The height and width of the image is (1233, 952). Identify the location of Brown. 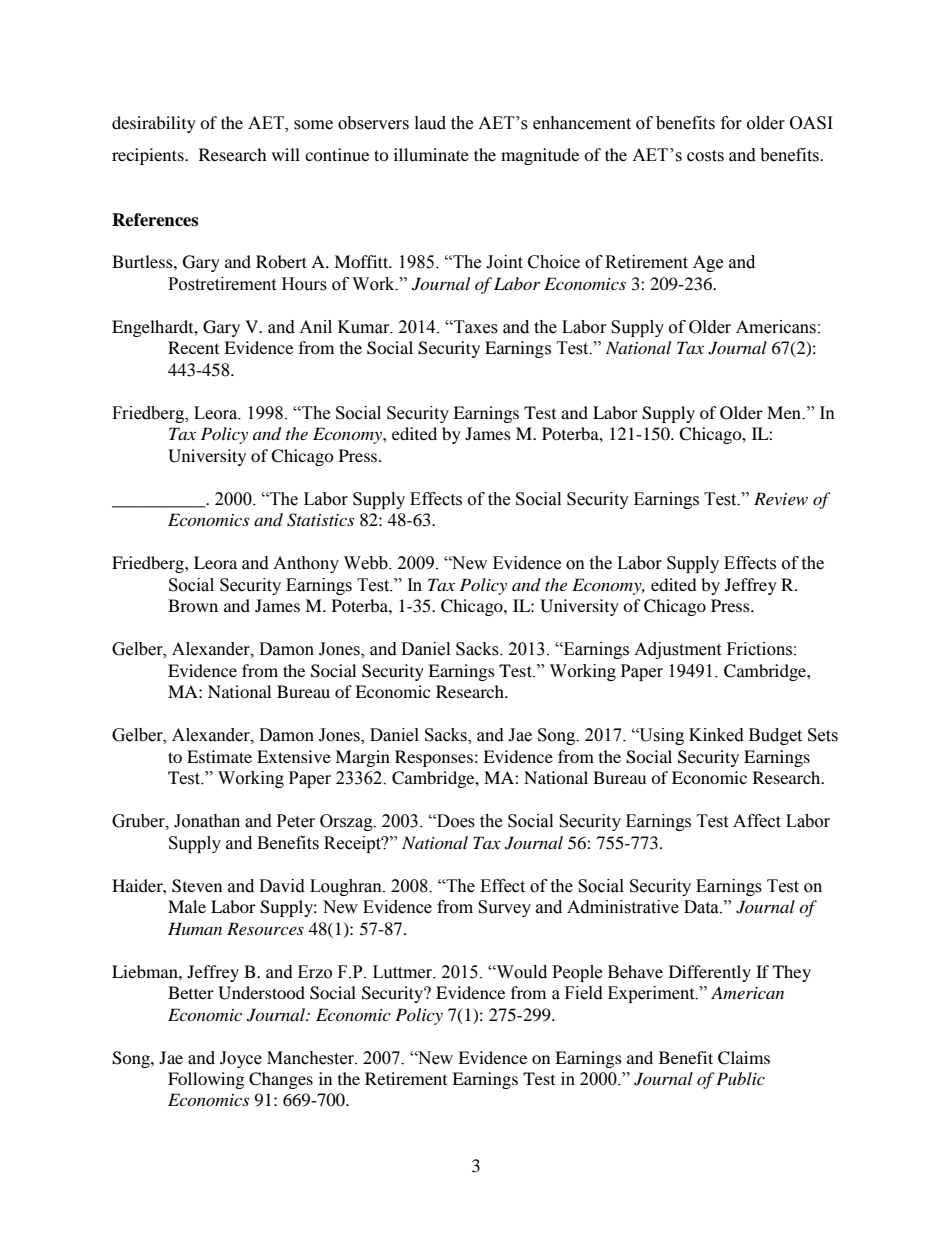
(193, 605).
